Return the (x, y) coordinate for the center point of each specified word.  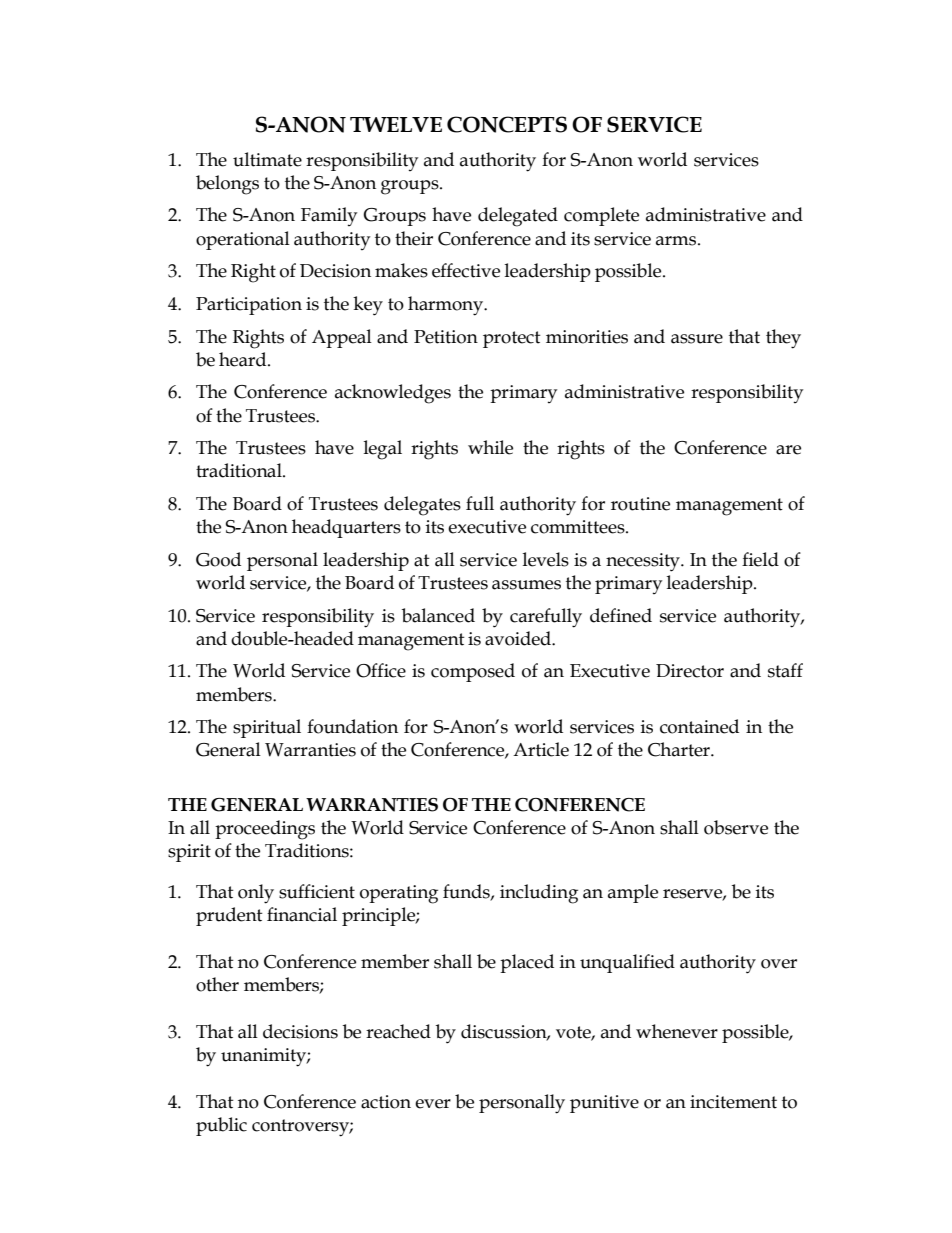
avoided (519, 638)
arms (677, 241)
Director (690, 671)
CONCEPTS (507, 124)
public (221, 1126)
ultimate (267, 159)
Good (218, 559)
